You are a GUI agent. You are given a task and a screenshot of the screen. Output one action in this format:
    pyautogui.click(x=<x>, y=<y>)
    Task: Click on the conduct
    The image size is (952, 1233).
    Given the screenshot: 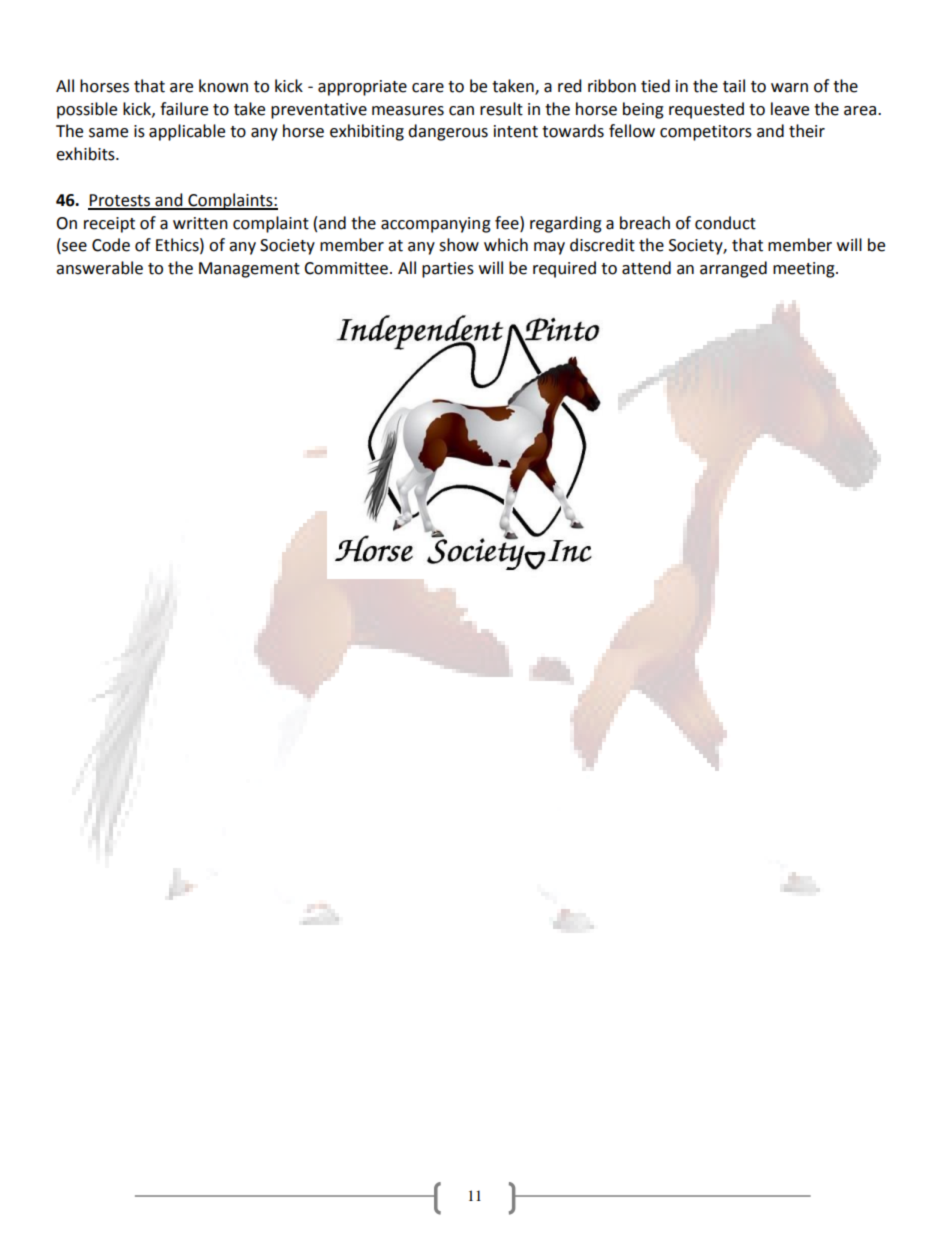 What is the action you would take?
    pyautogui.click(x=725, y=223)
